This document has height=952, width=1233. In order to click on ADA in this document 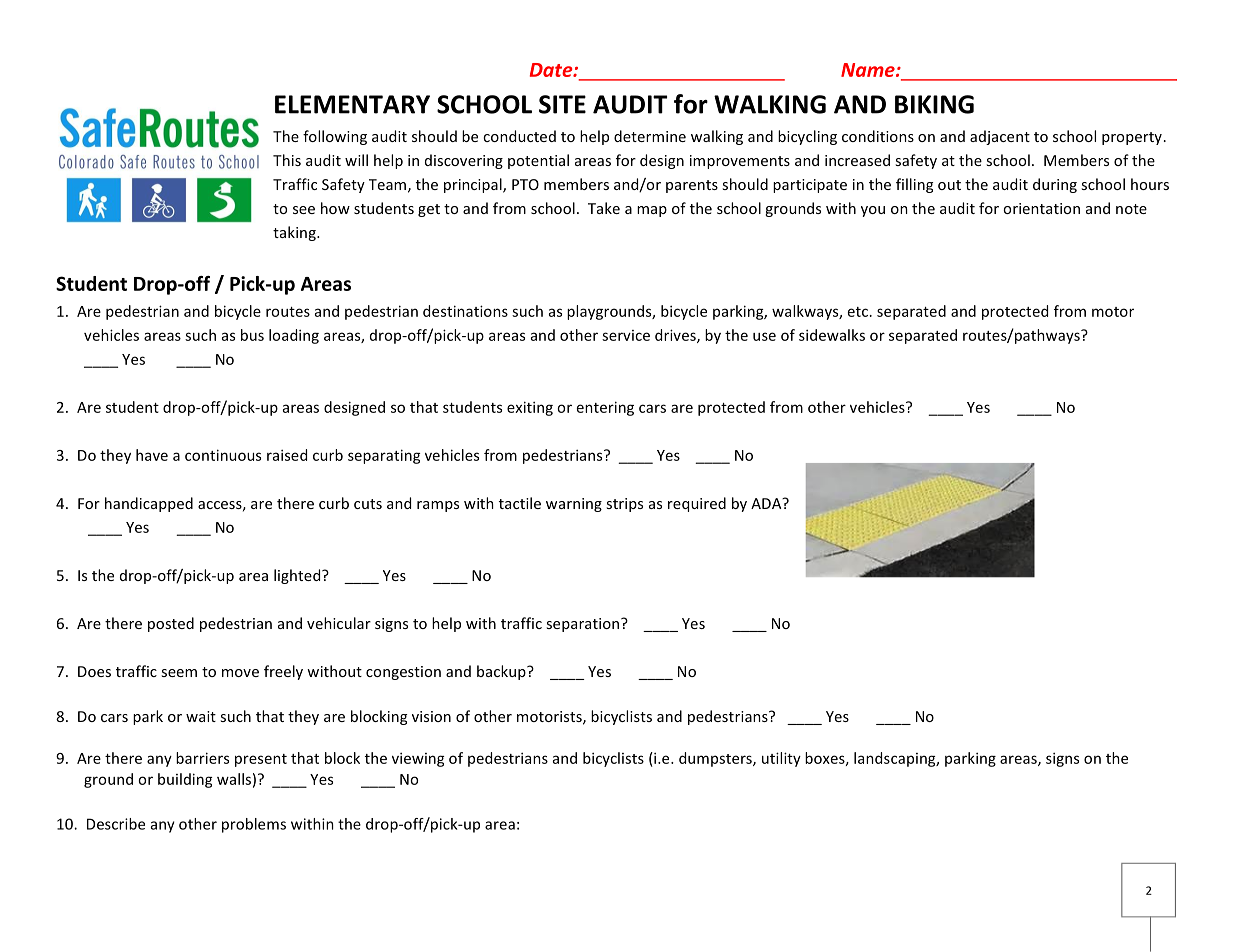, I will do `click(767, 503)`.
